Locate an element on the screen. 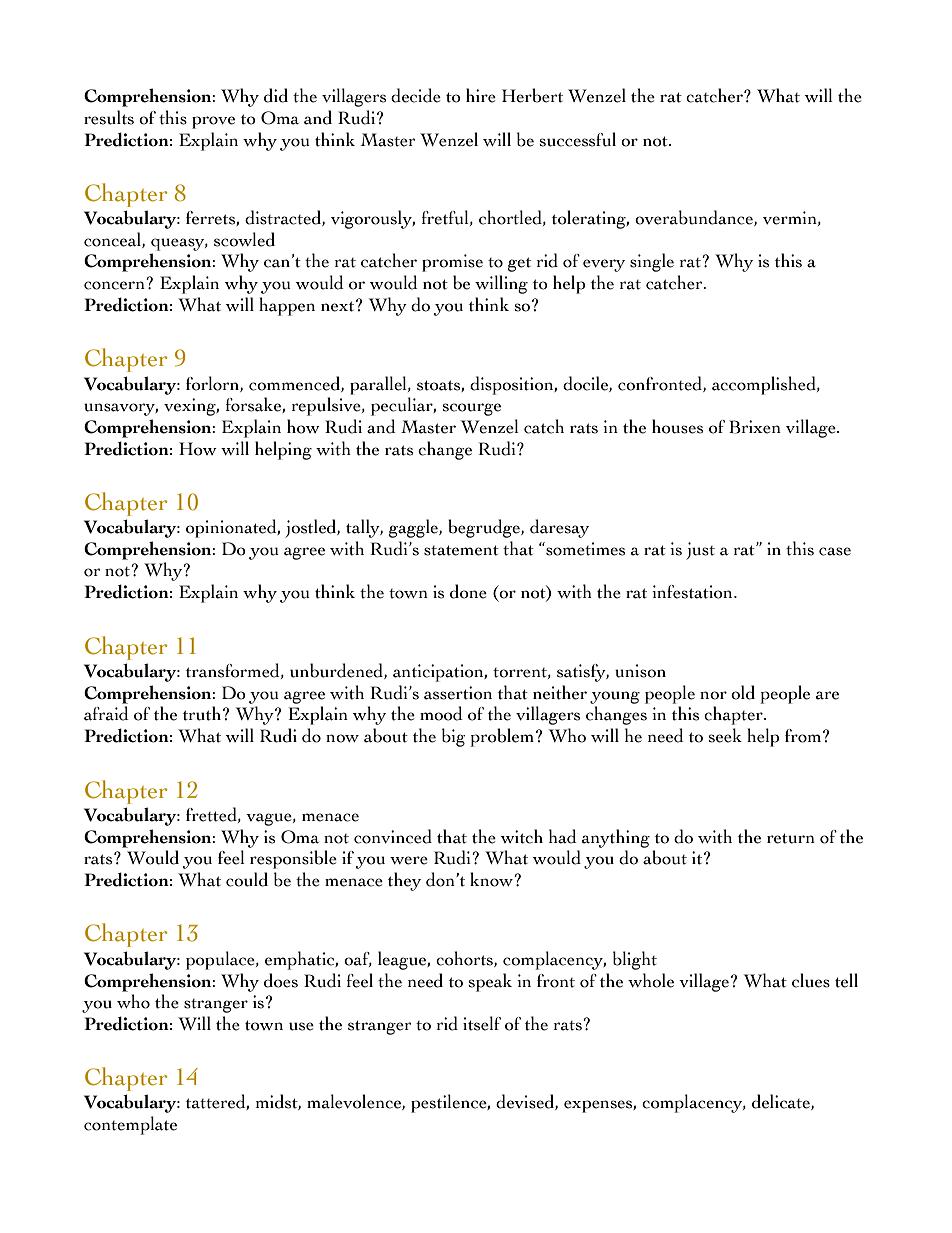 This screenshot has width=952, height=1233. afraid is located at coordinates (106, 713).
